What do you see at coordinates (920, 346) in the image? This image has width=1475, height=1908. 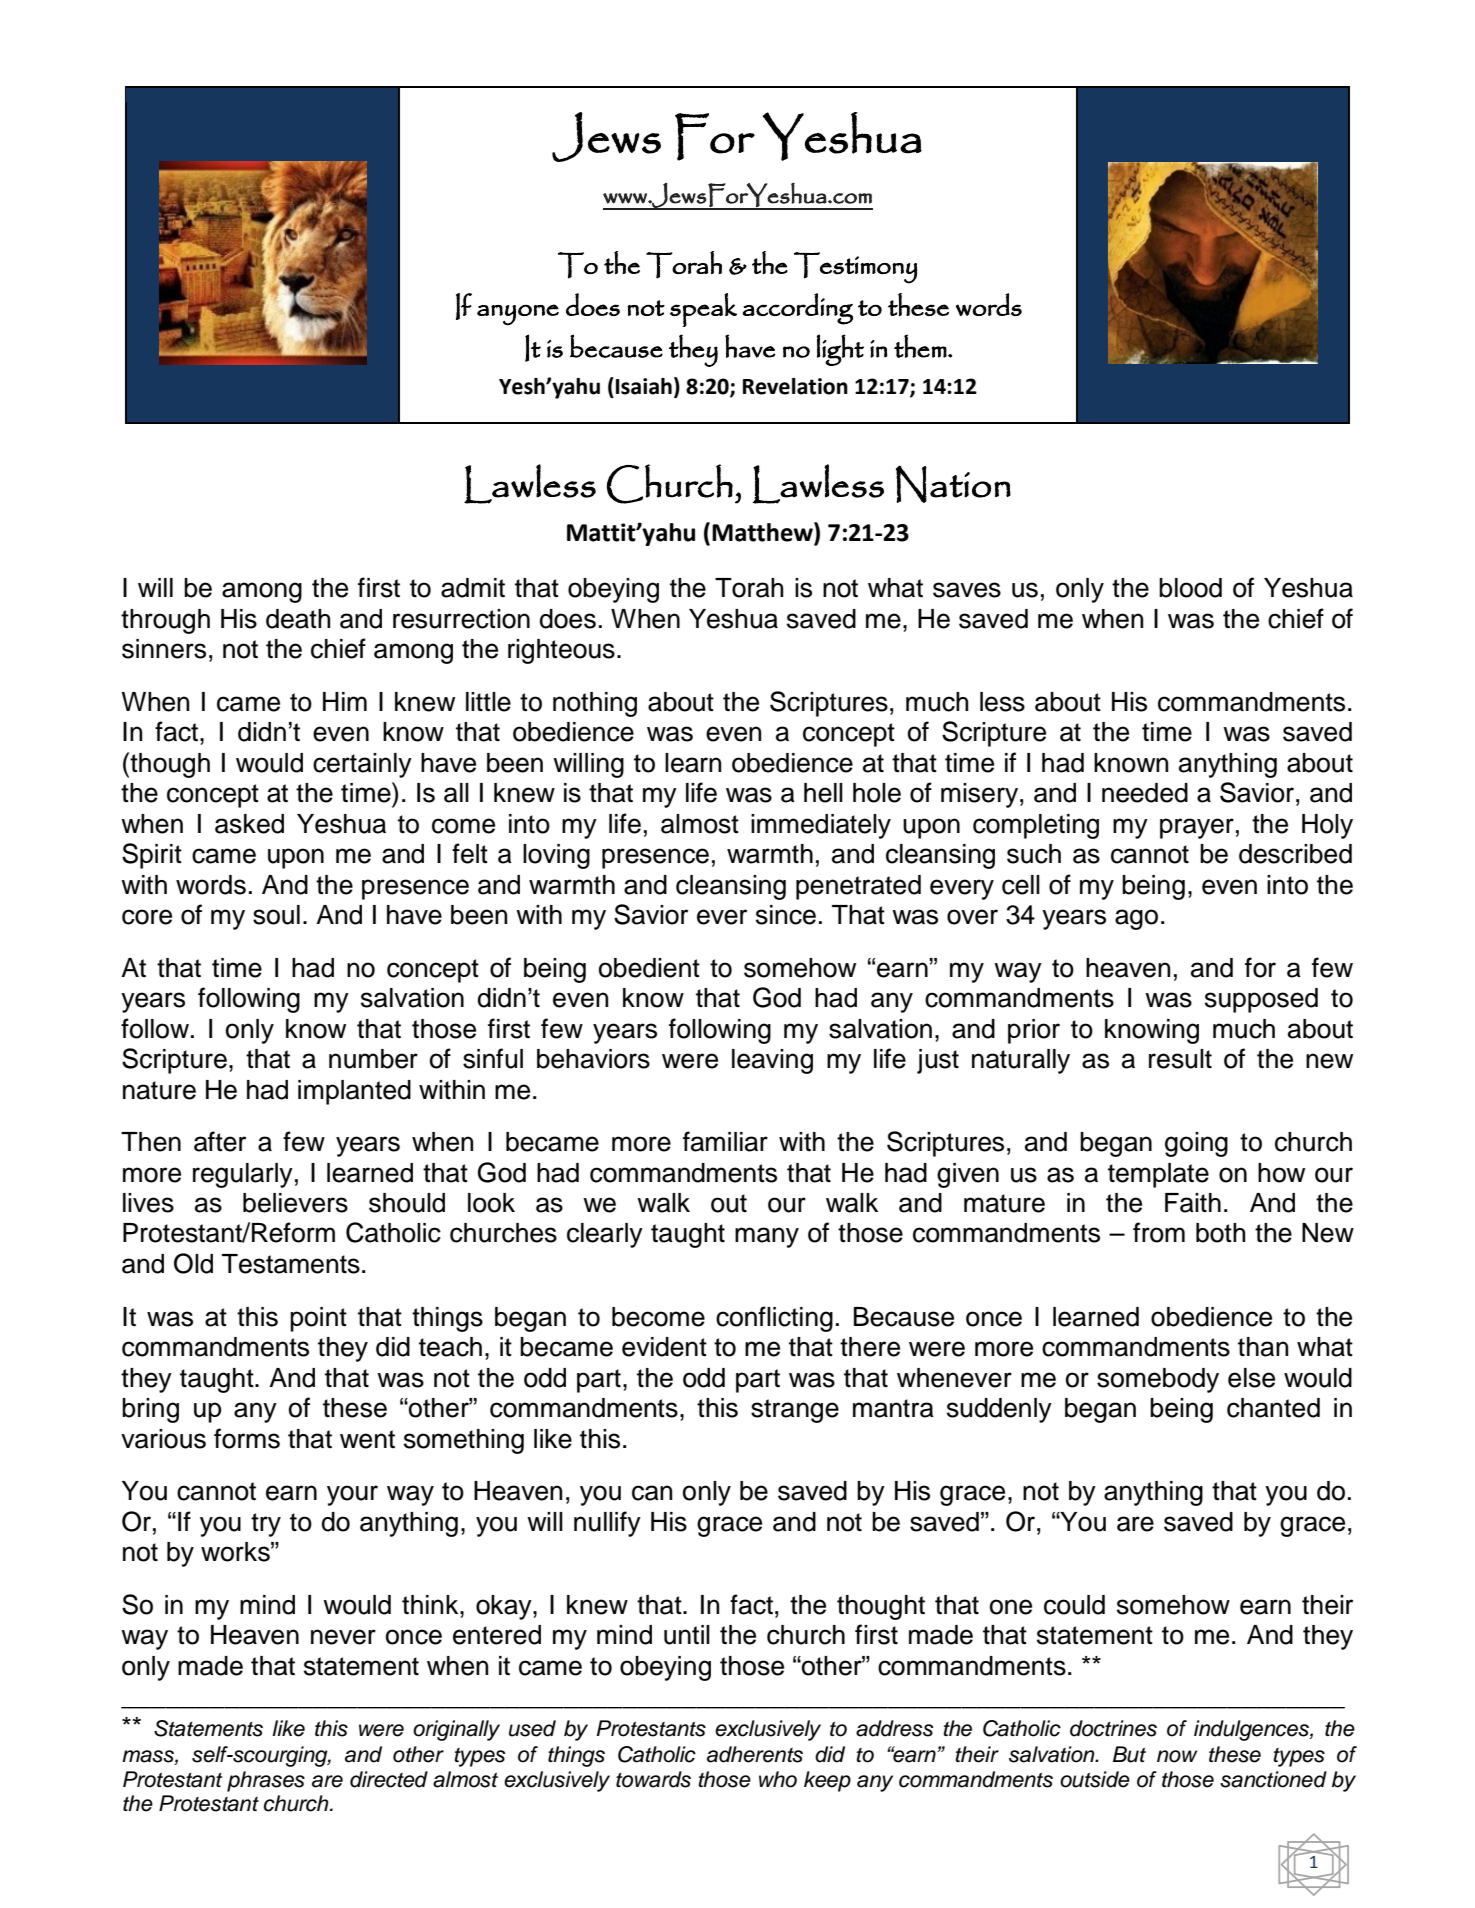 I see `them` at bounding box center [920, 346].
